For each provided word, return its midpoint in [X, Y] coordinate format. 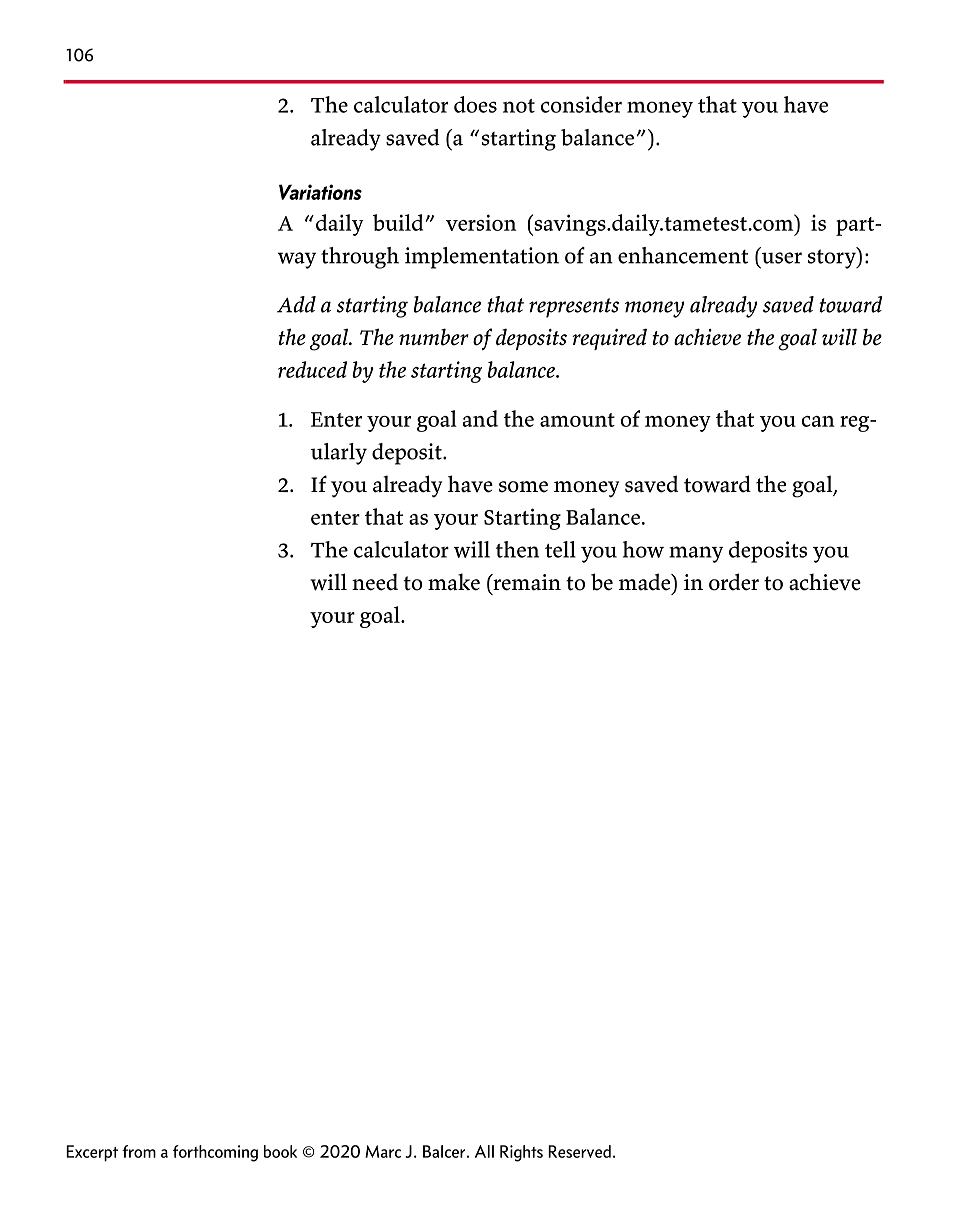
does [475, 104]
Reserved [579, 1151]
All [484, 1151]
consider [581, 104]
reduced [312, 369]
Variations [320, 192]
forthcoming [215, 1153]
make [454, 582]
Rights [521, 1153]
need [375, 582]
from [139, 1151]
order [734, 582]
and [480, 418]
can [818, 421]
